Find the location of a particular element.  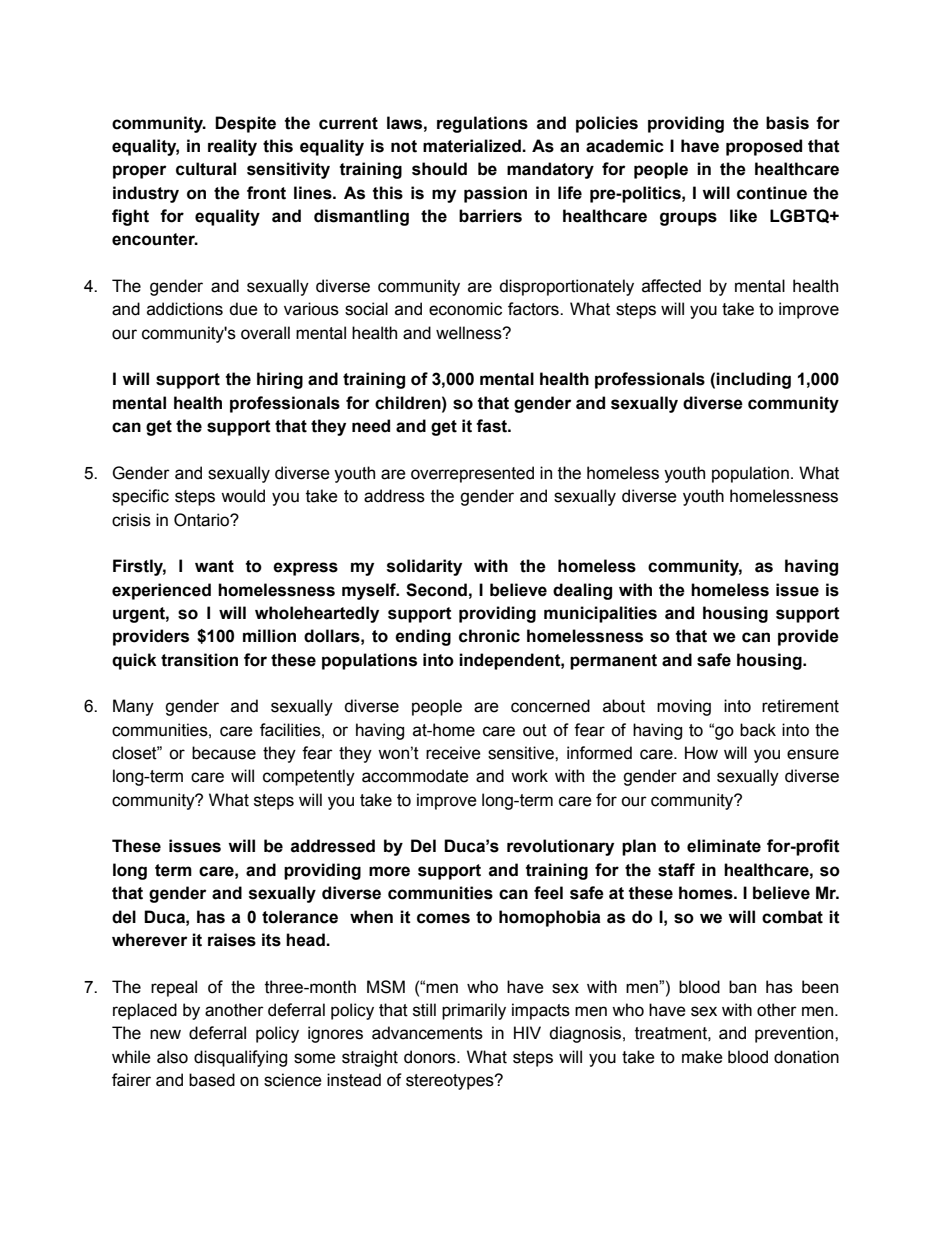

disqualifying is located at coordinates (240, 1058).
